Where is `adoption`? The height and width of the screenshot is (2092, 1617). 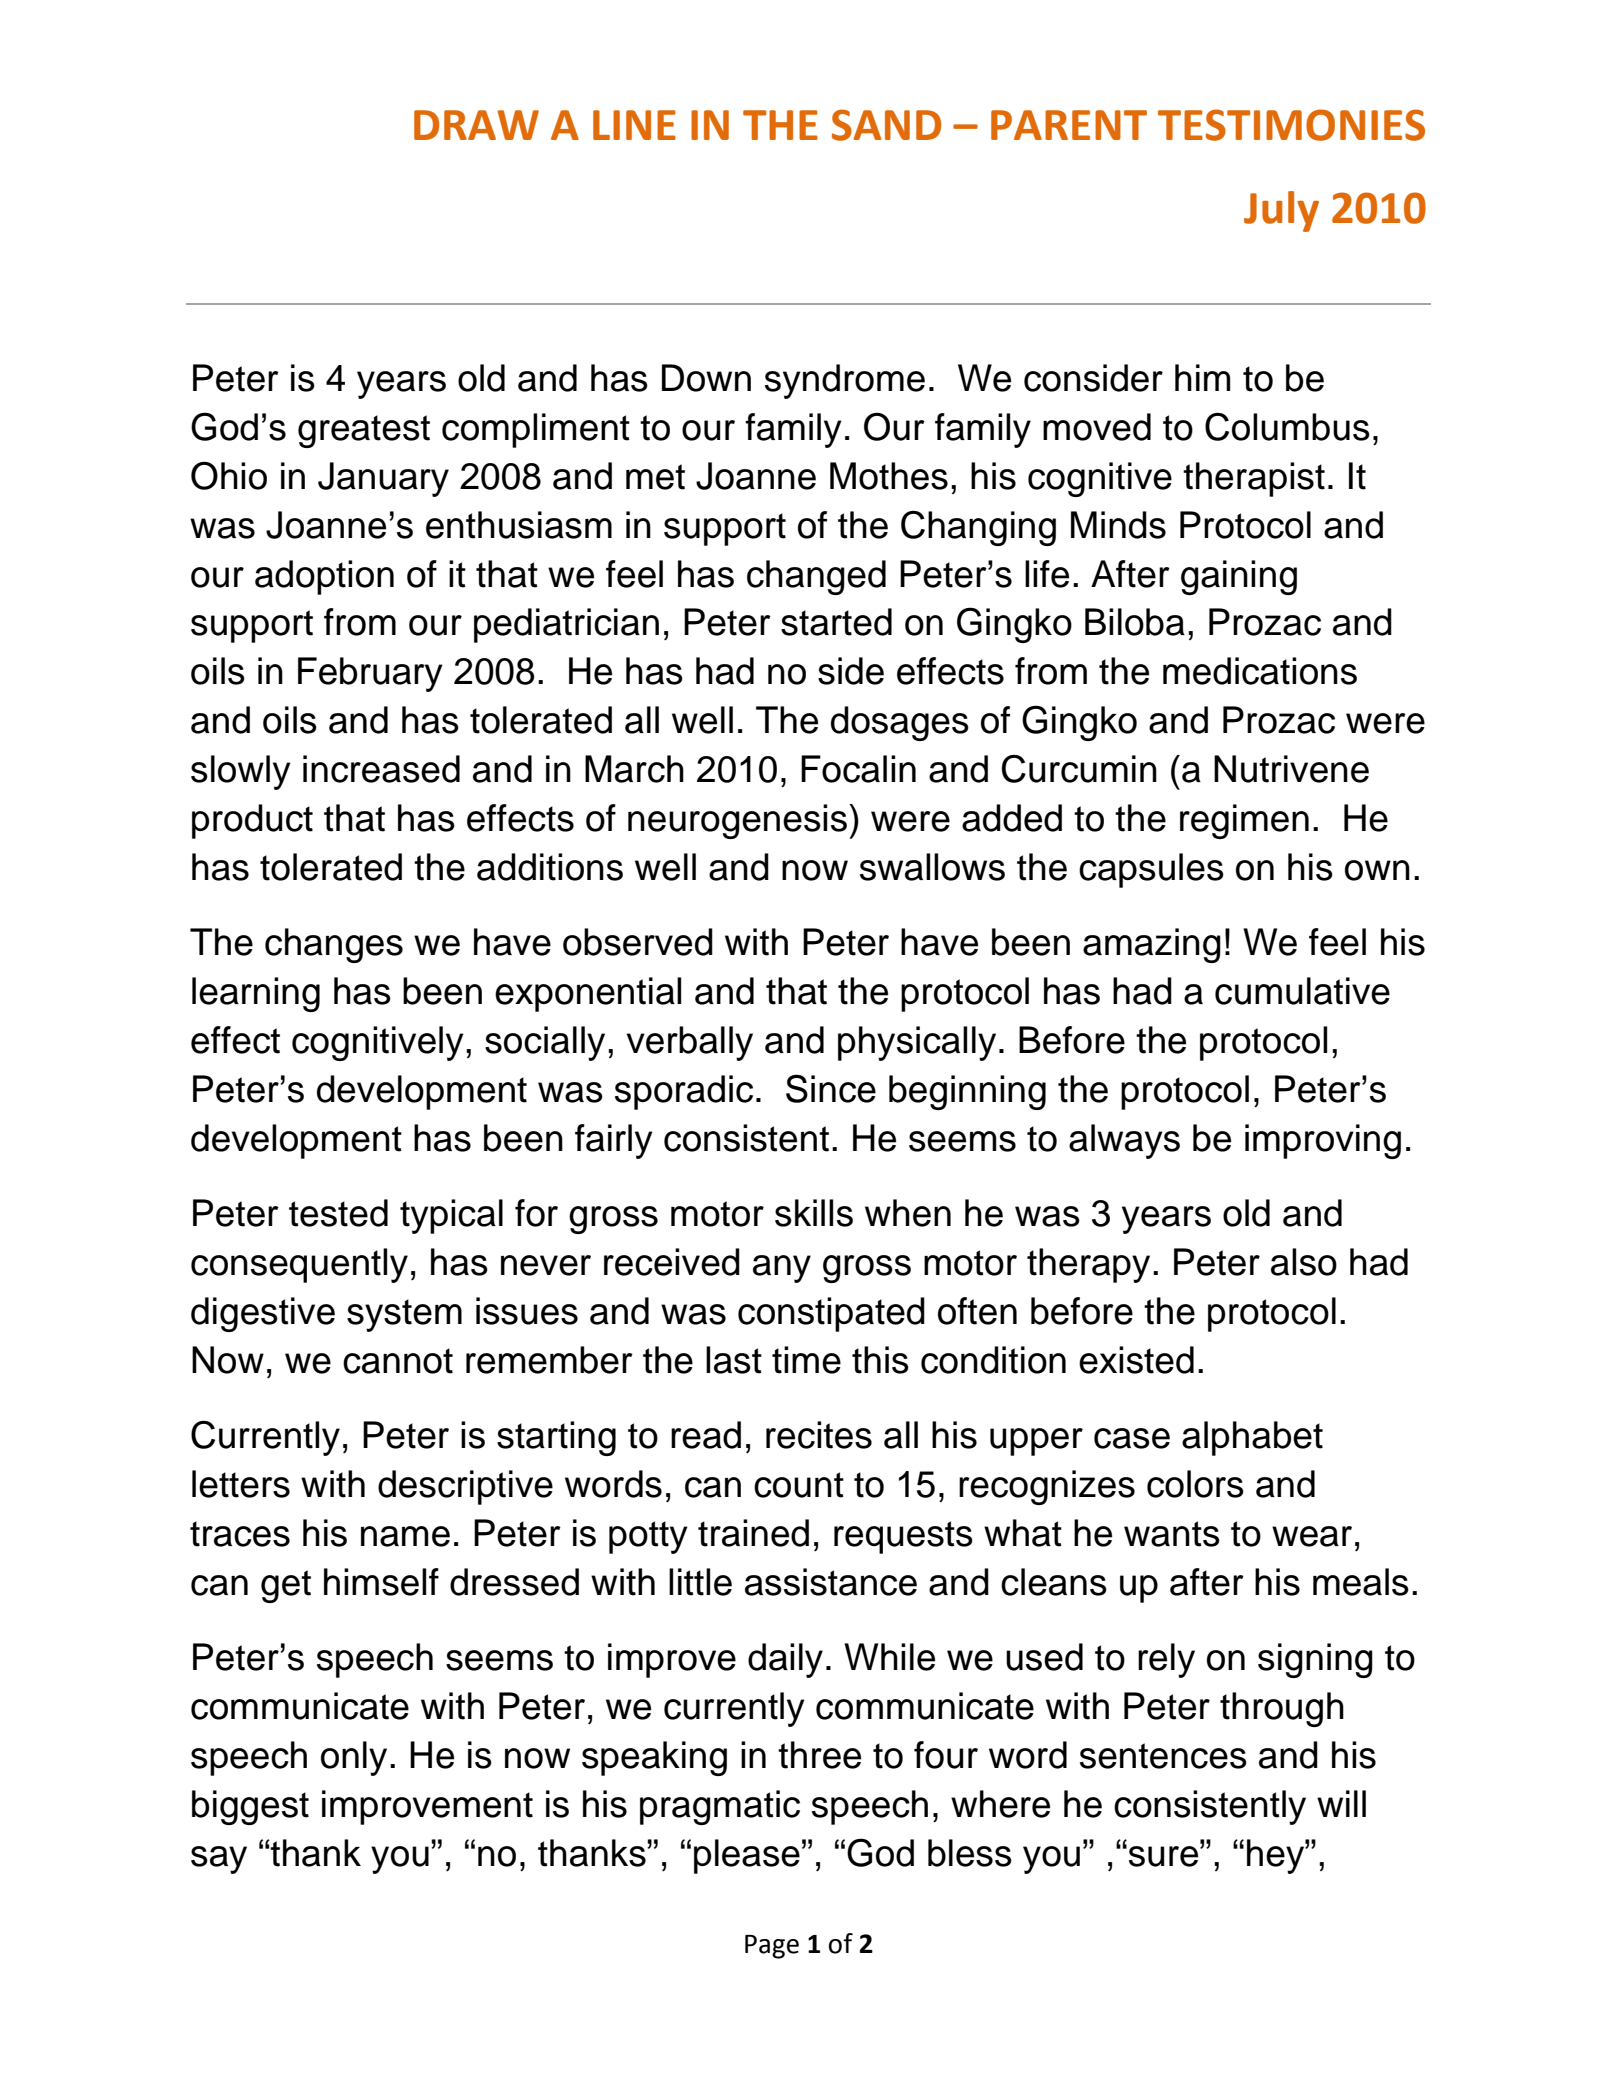 adoption is located at coordinates (324, 577).
